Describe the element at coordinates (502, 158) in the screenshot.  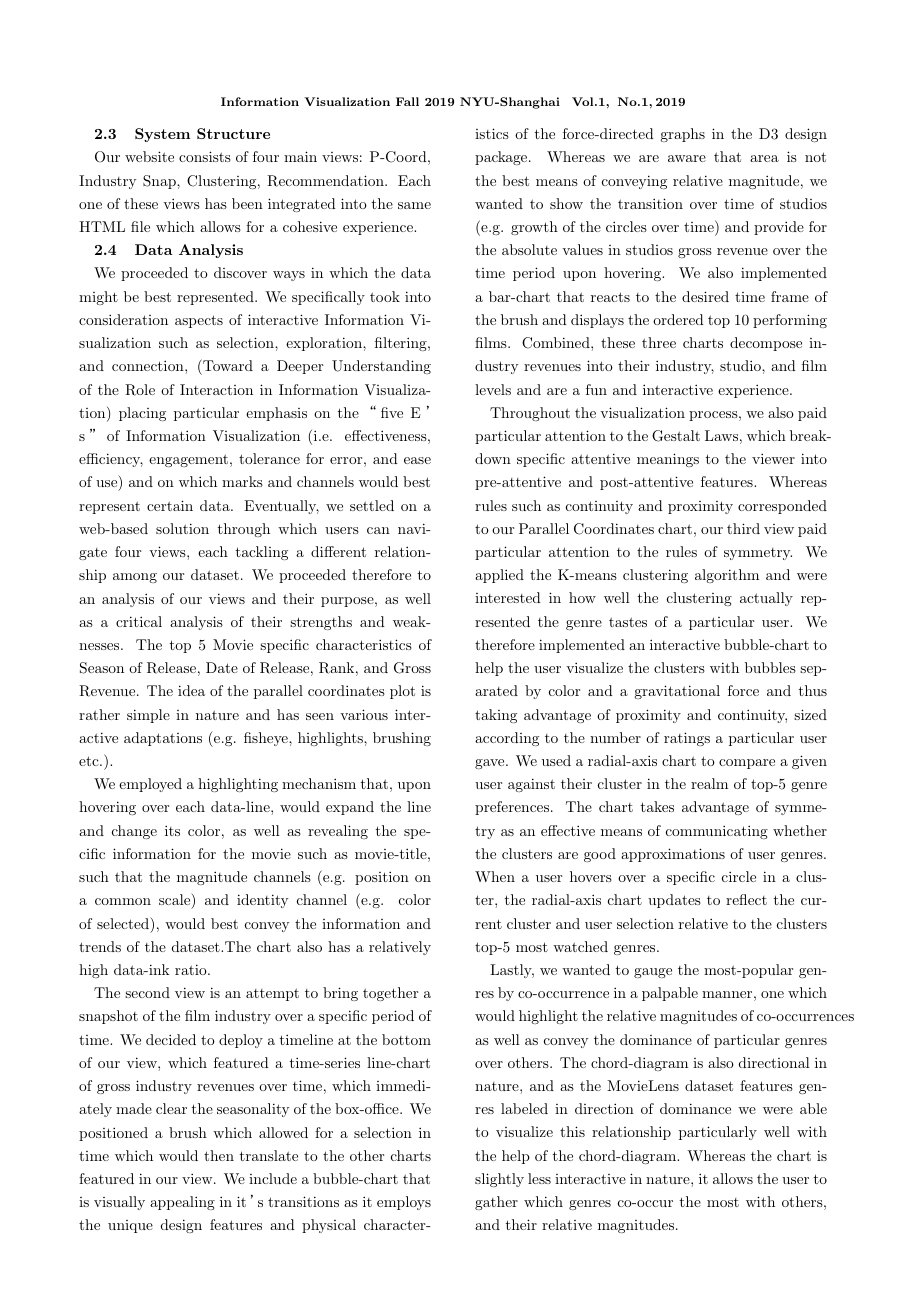
I see `package` at that location.
